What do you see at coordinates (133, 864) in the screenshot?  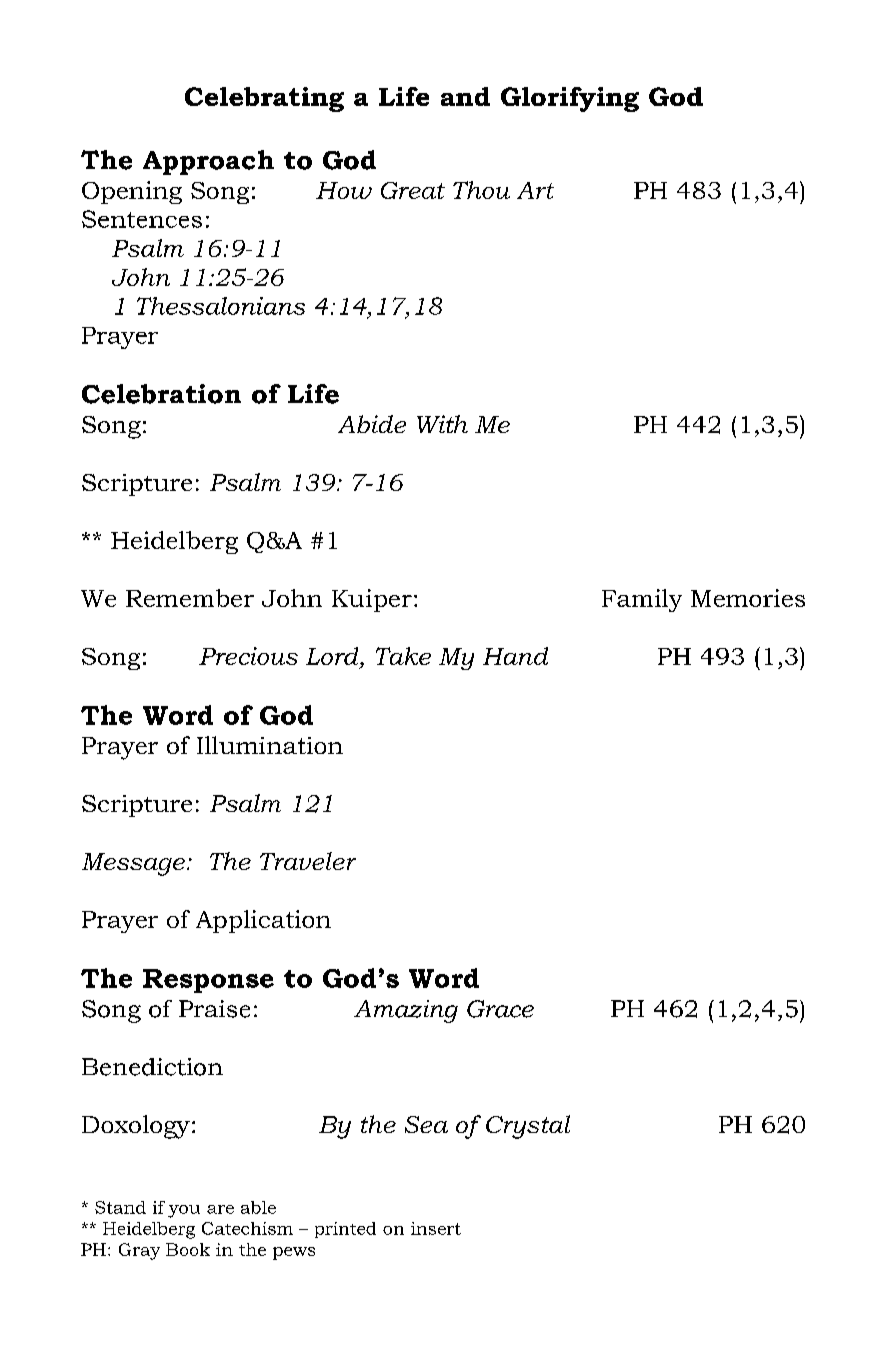 I see `Message` at bounding box center [133, 864].
